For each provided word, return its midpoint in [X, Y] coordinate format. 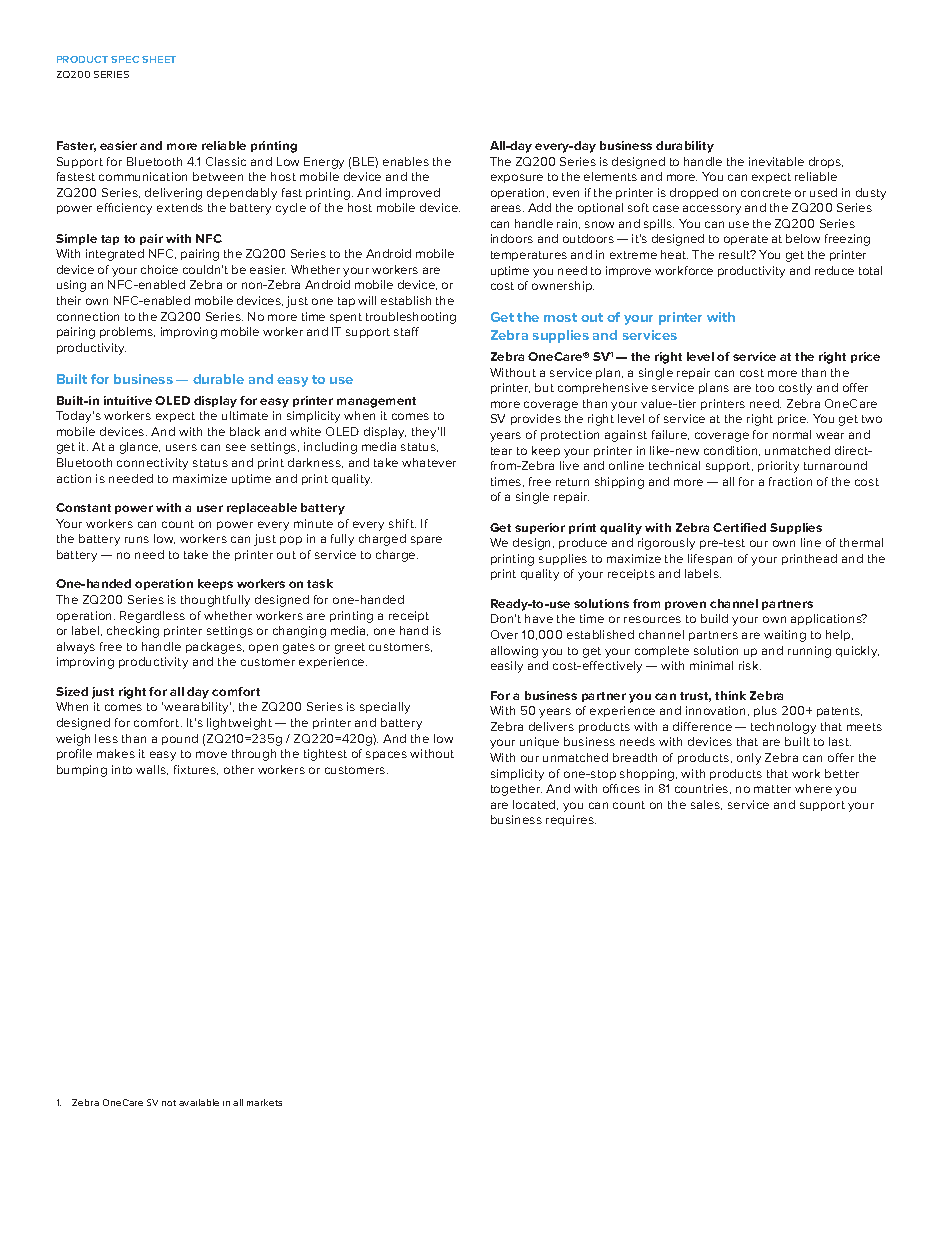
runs [137, 539]
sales [706, 805]
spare [426, 540]
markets [264, 1102]
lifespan [710, 559]
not [169, 1103]
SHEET [159, 59]
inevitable [776, 161]
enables [406, 161]
